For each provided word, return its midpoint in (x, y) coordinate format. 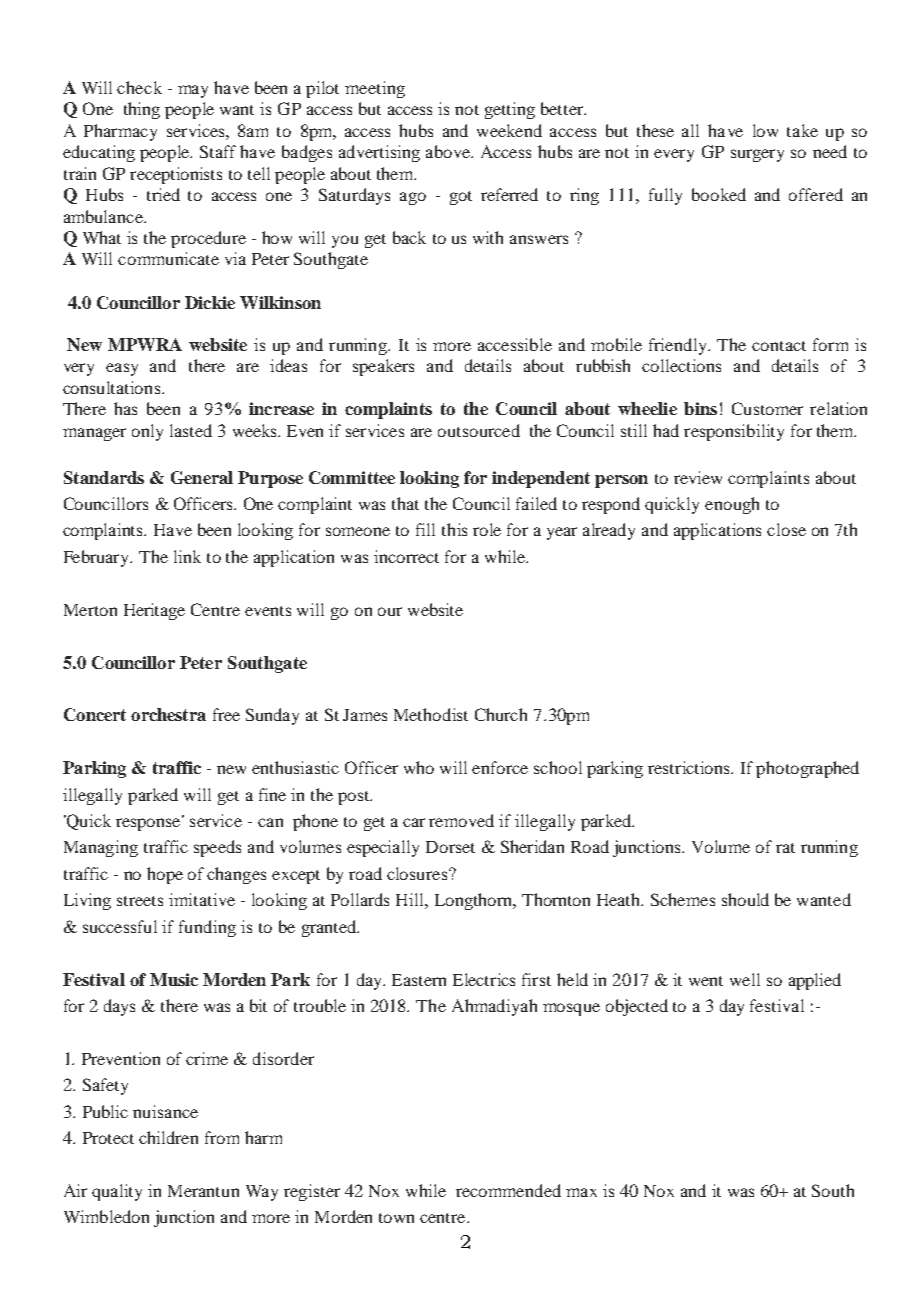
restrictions (690, 767)
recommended (508, 1190)
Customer (767, 408)
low (765, 130)
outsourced (479, 430)
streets (140, 901)
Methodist (431, 714)
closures (418, 873)
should (745, 899)
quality (117, 1192)
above (449, 151)
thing (142, 110)
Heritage (154, 611)
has (125, 408)
